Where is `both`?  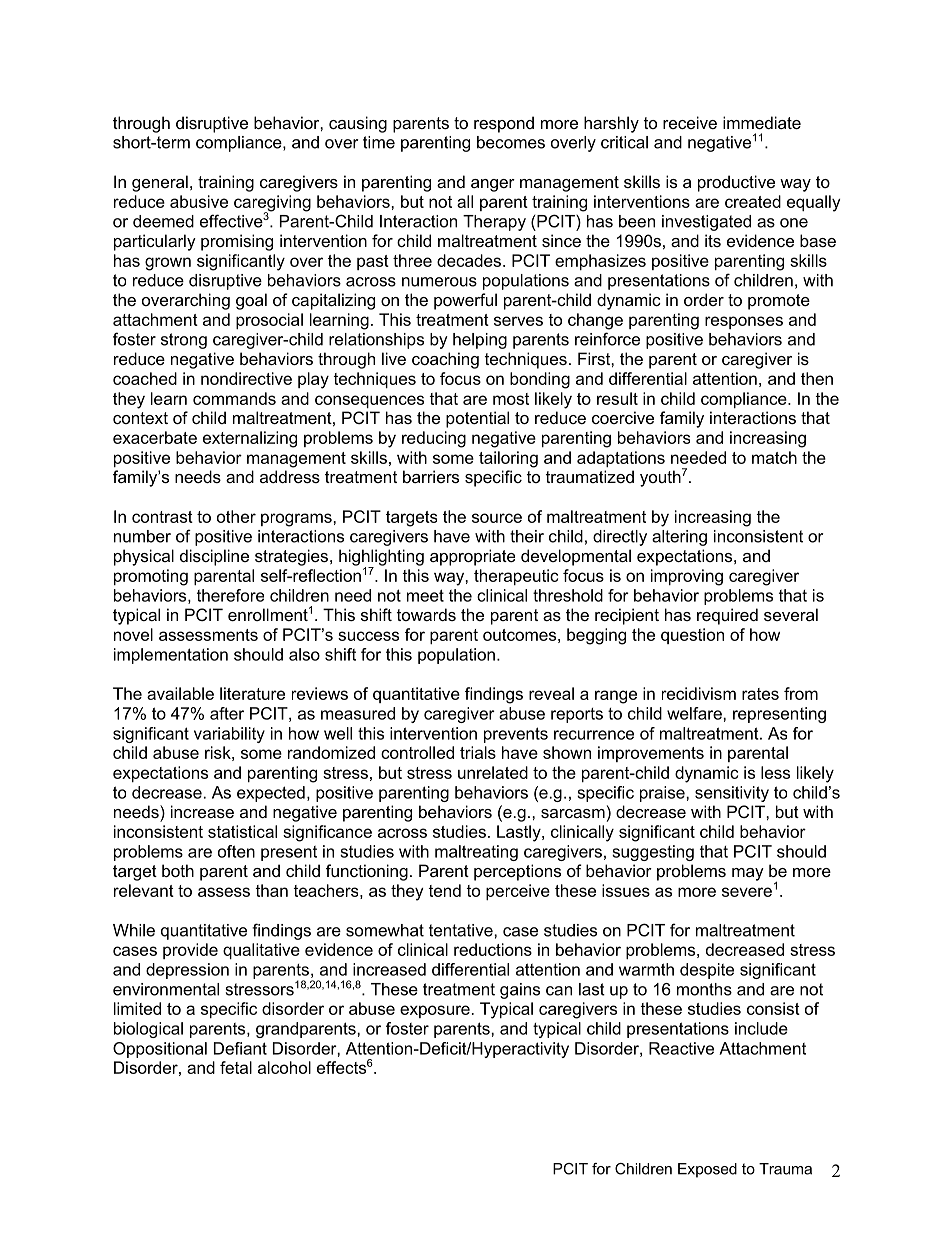
both is located at coordinates (178, 870).
